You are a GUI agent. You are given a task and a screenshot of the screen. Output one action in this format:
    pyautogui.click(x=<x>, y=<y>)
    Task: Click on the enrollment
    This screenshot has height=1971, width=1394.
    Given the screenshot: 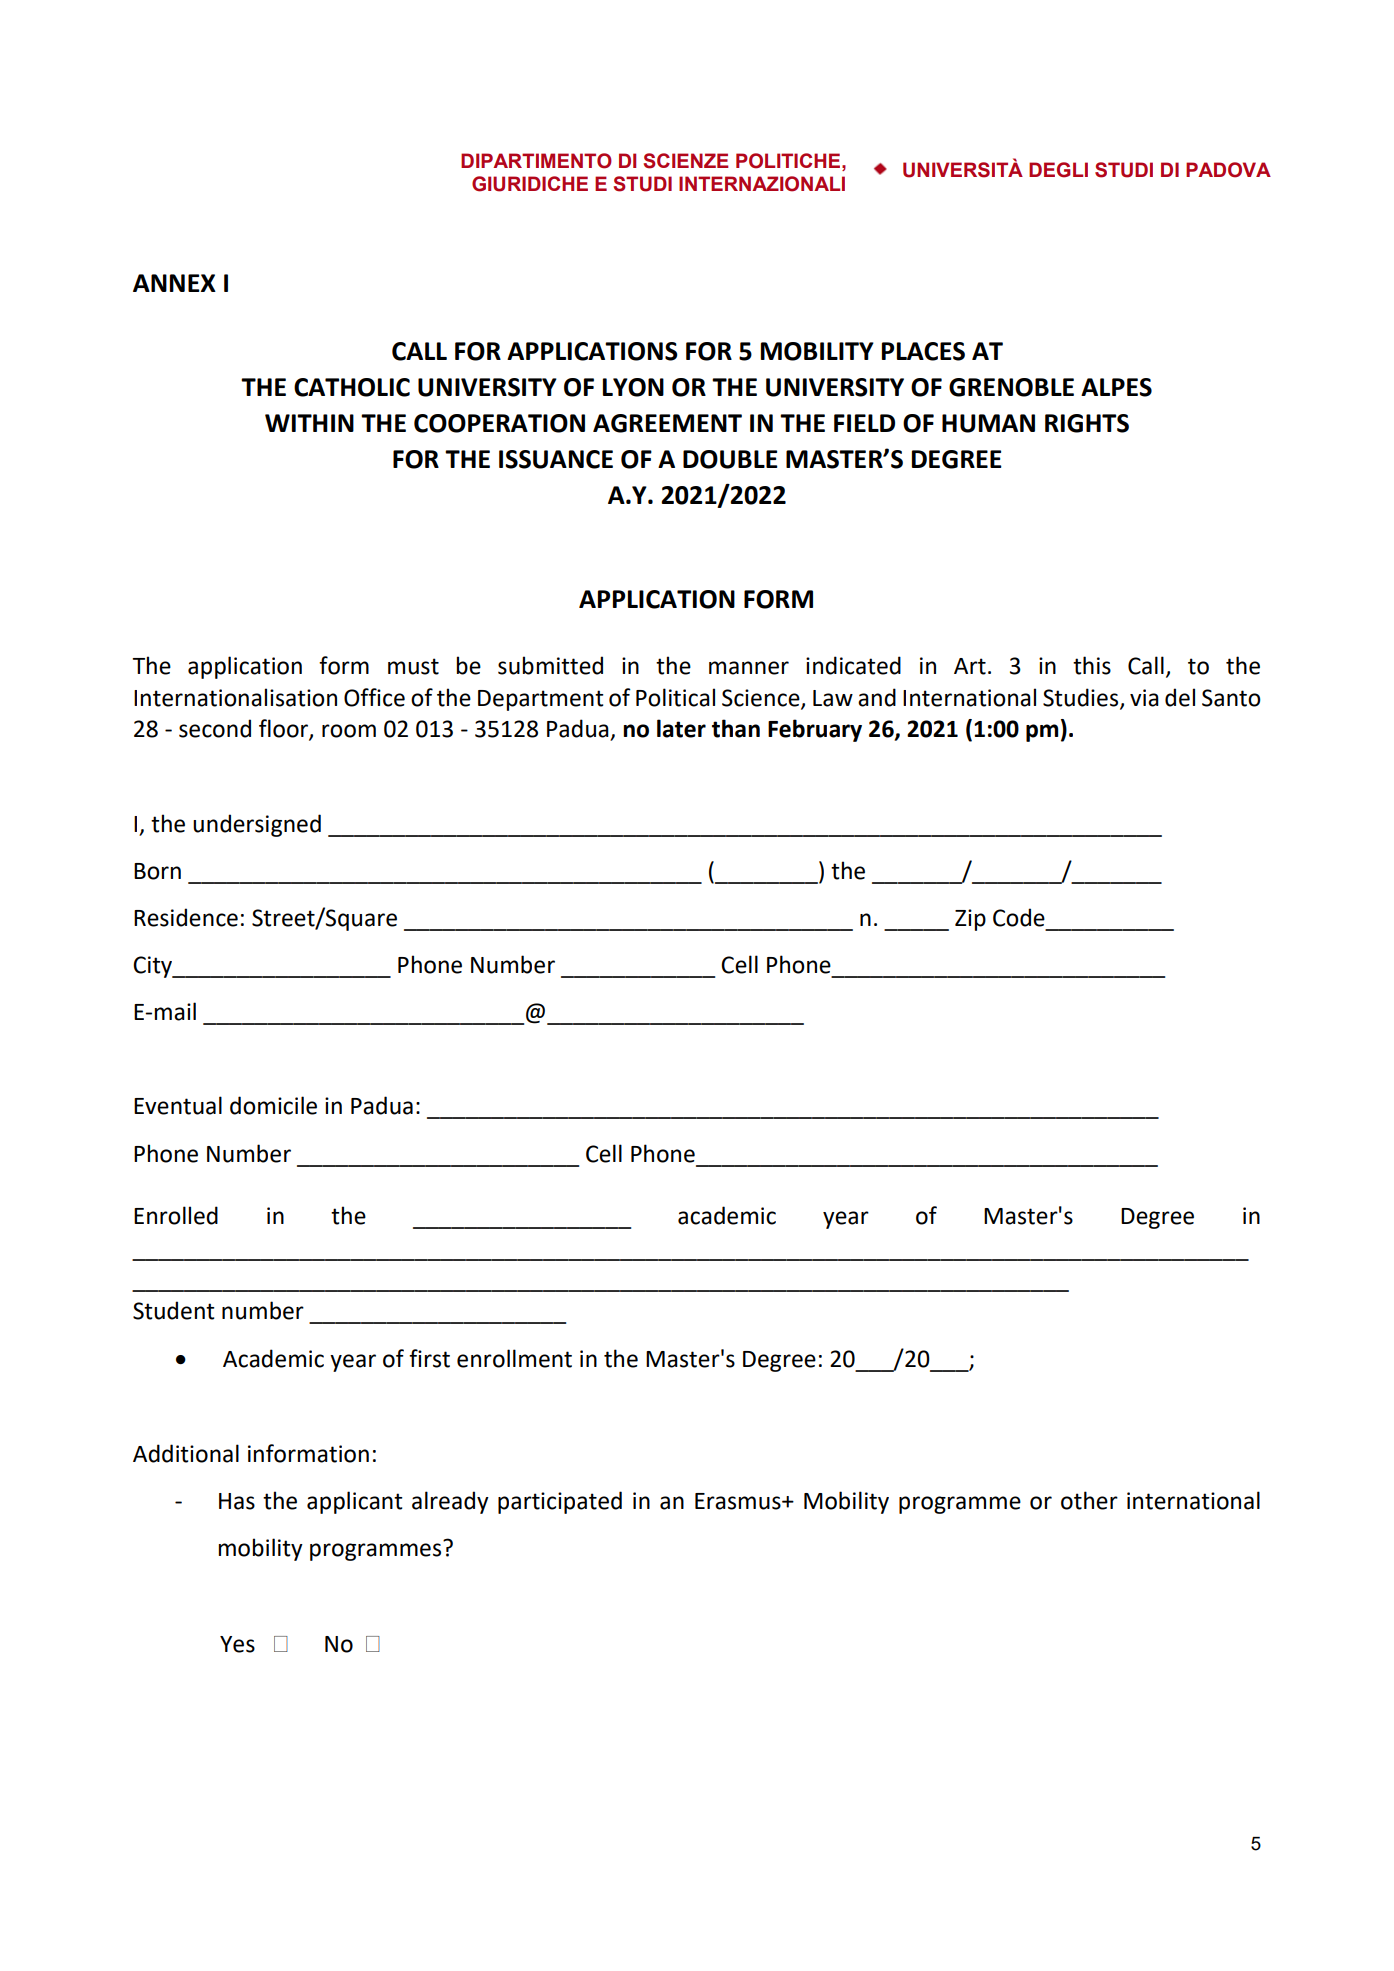 What is the action you would take?
    pyautogui.click(x=514, y=1358)
